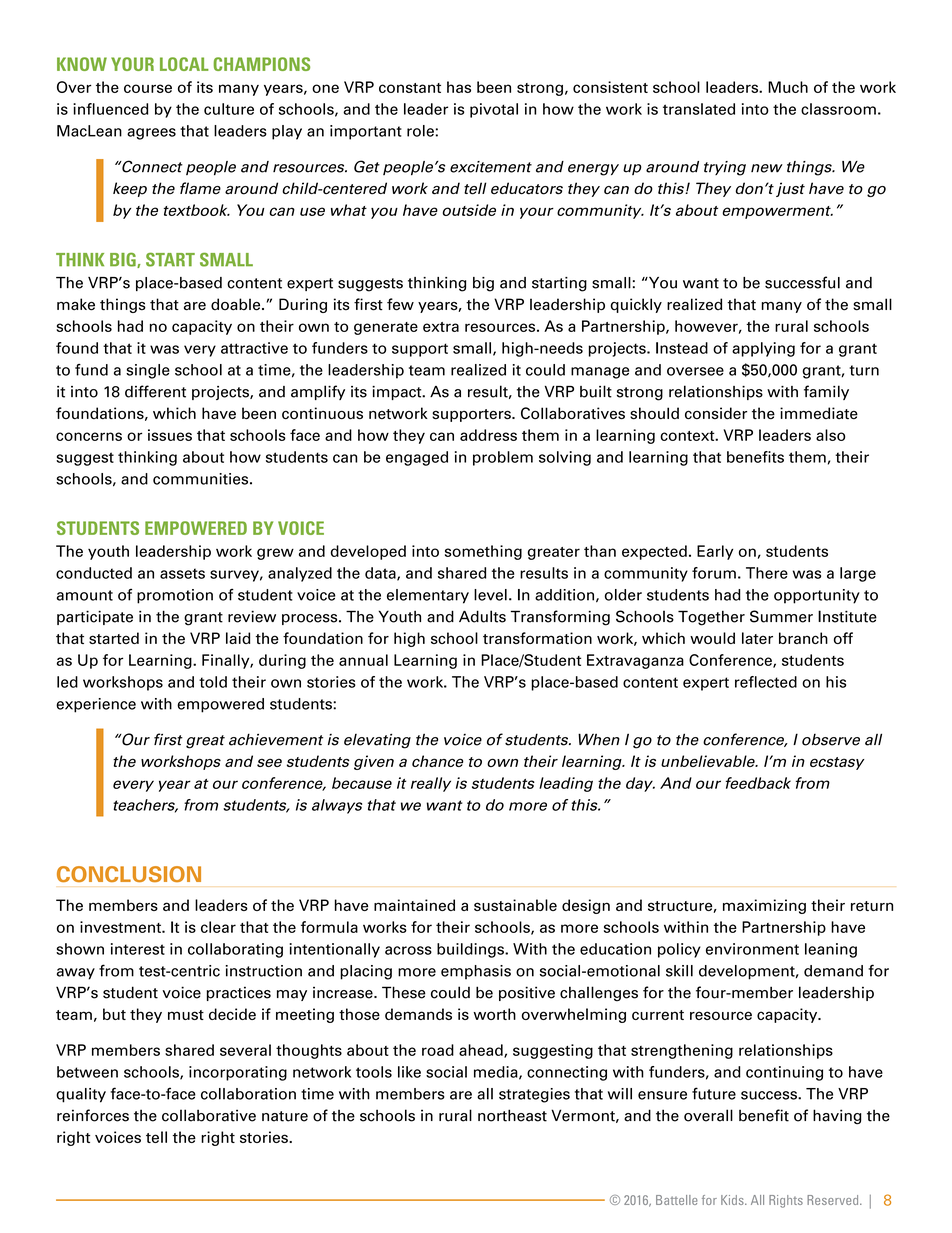 This screenshot has height=1233, width=952. What do you see at coordinates (494, 110) in the screenshot?
I see `pivotal` at bounding box center [494, 110].
